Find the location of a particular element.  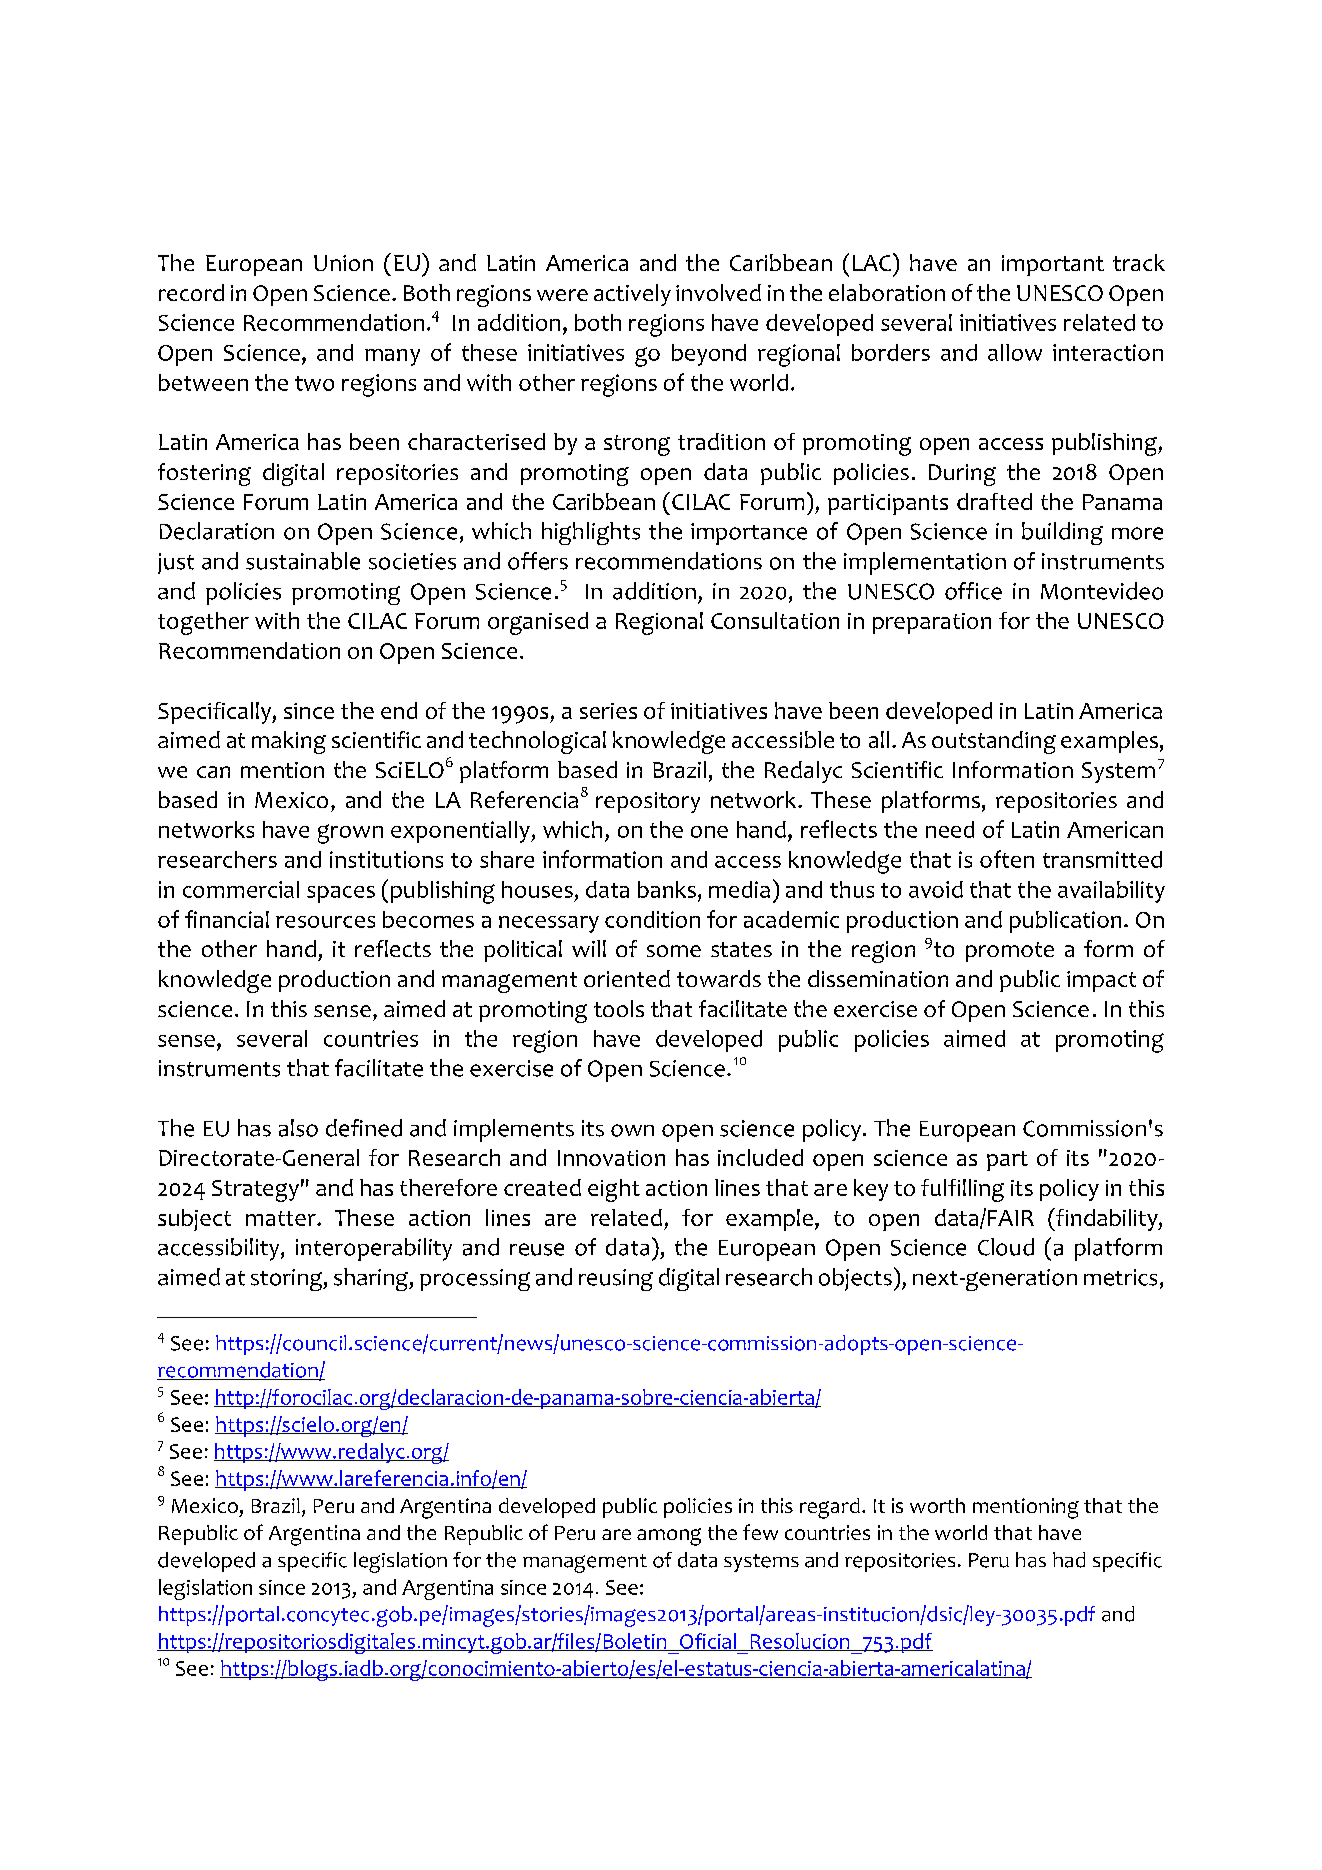

impact is located at coordinates (1101, 981).
